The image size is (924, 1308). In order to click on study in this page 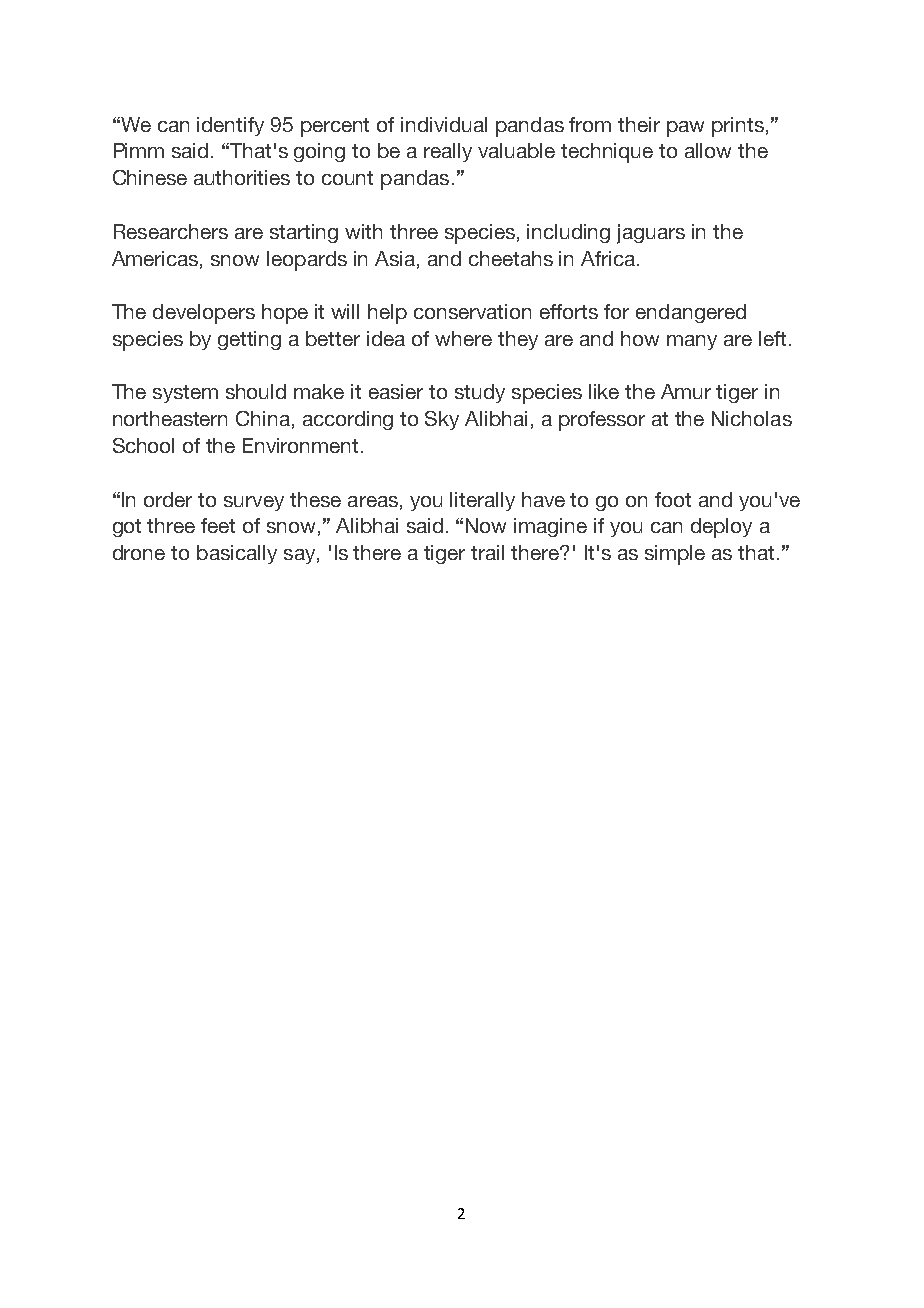, I will do `click(480, 393)`.
